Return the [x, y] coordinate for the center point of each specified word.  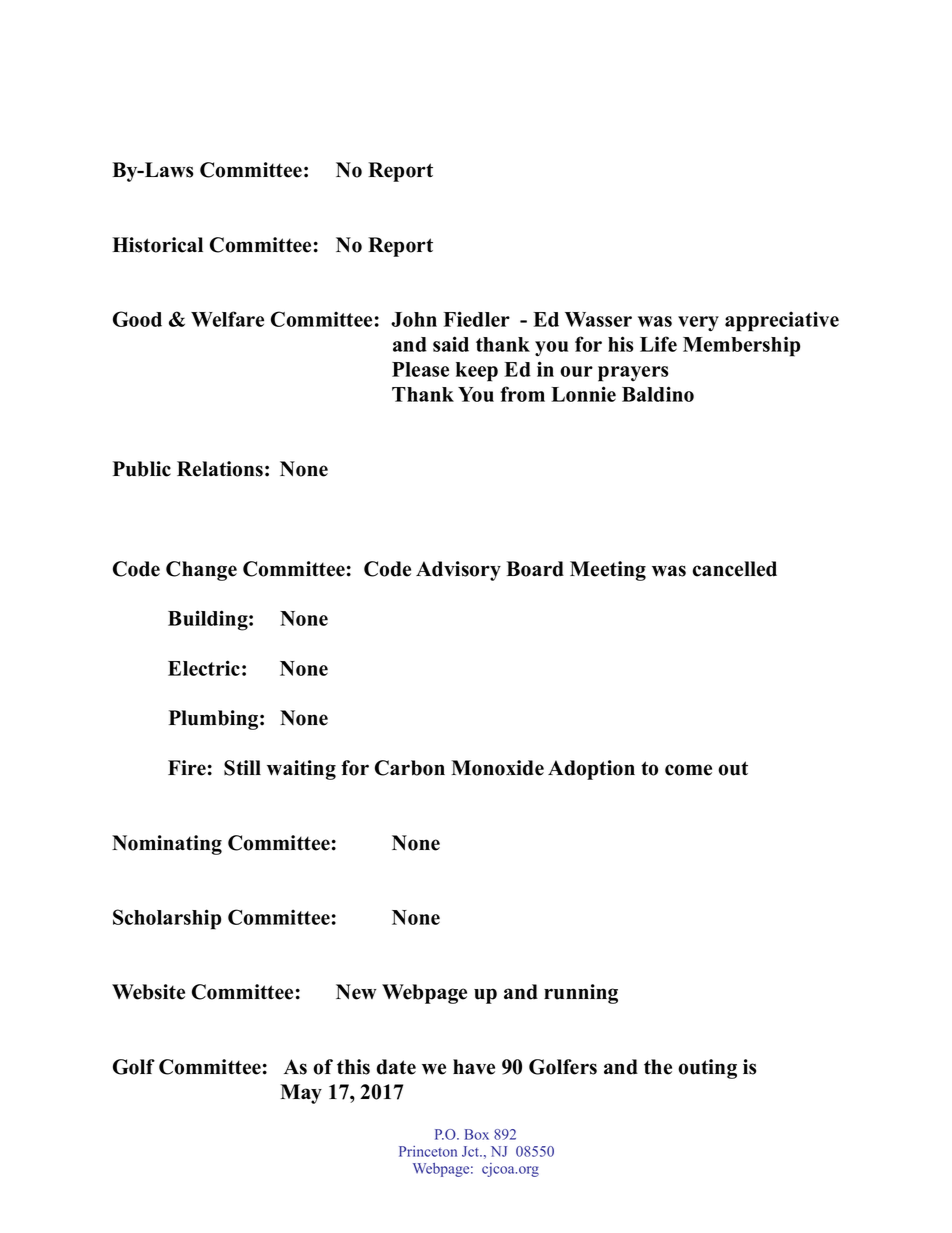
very [698, 324]
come [688, 770]
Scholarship [167, 919]
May [301, 1094]
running [581, 994]
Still [242, 768]
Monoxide [497, 768]
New [356, 992]
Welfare [227, 319]
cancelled [734, 569]
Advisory [458, 571]
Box [477, 1134]
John [414, 319]
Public [142, 469]
